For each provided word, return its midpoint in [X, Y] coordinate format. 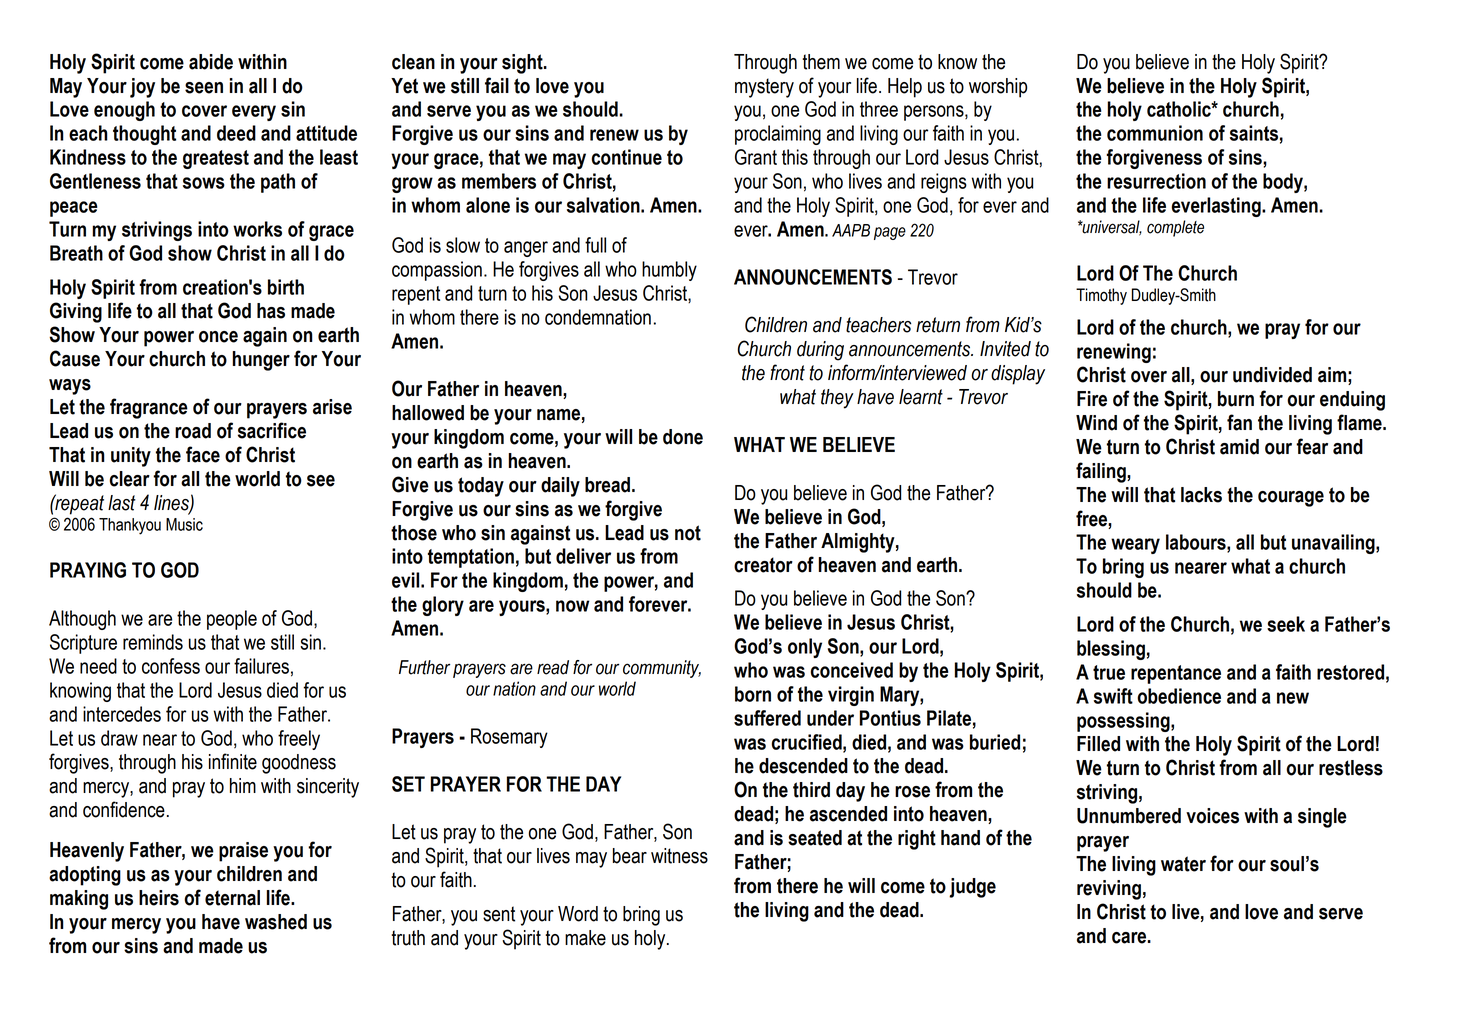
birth [286, 287]
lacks [1201, 495]
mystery [764, 88]
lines [172, 503]
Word [578, 914]
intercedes [122, 714]
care [1129, 938]
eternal [232, 898]
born [753, 694]
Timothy [1101, 296]
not [688, 533]
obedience [1179, 696]
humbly [669, 271]
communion [1155, 133]
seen [204, 88]
